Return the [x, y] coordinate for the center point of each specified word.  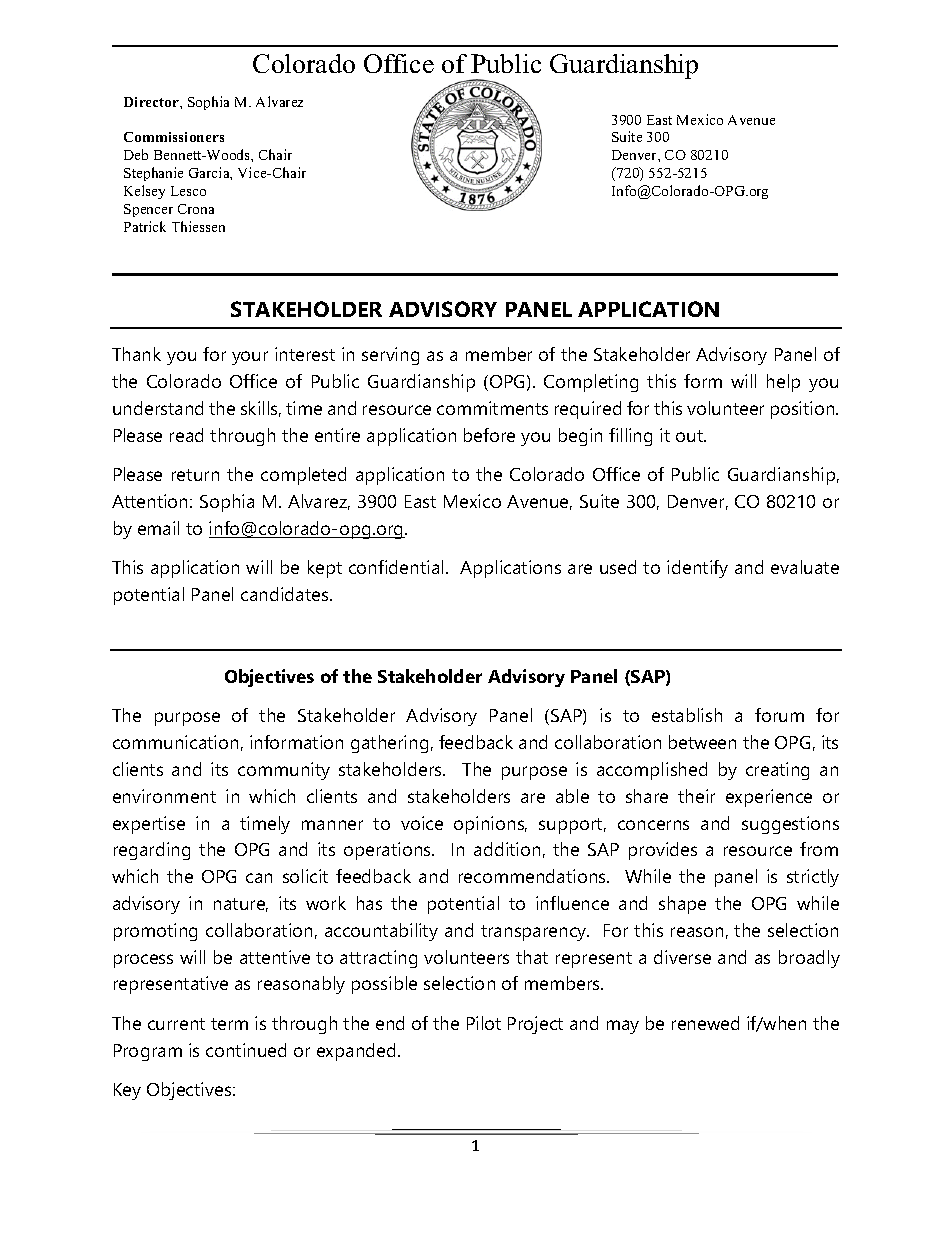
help [783, 383]
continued [246, 1050]
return [195, 475]
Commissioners [174, 137]
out [691, 436]
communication [175, 742]
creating [777, 771]
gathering [389, 744]
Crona [196, 209]
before [489, 435]
